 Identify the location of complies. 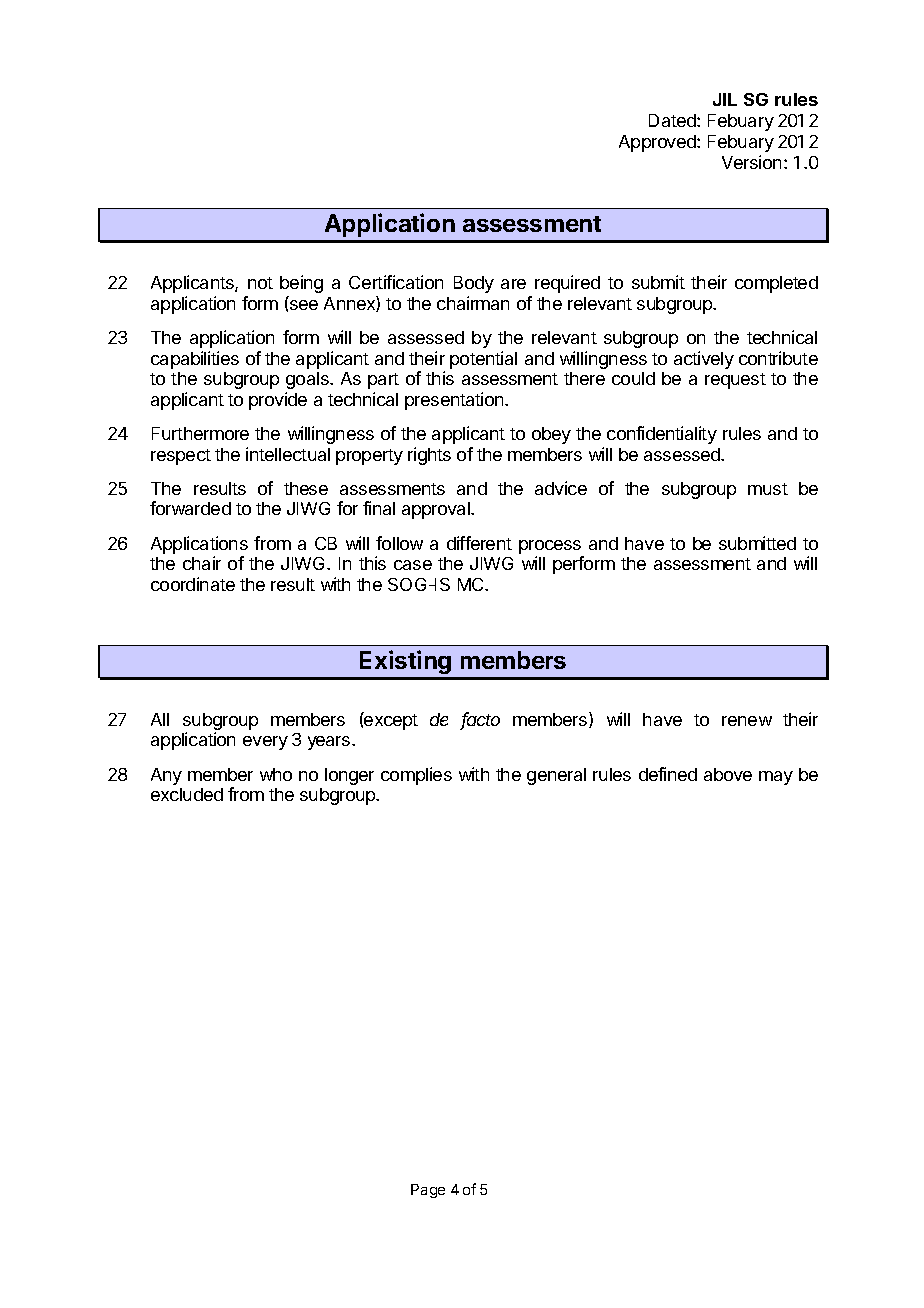
(416, 776).
